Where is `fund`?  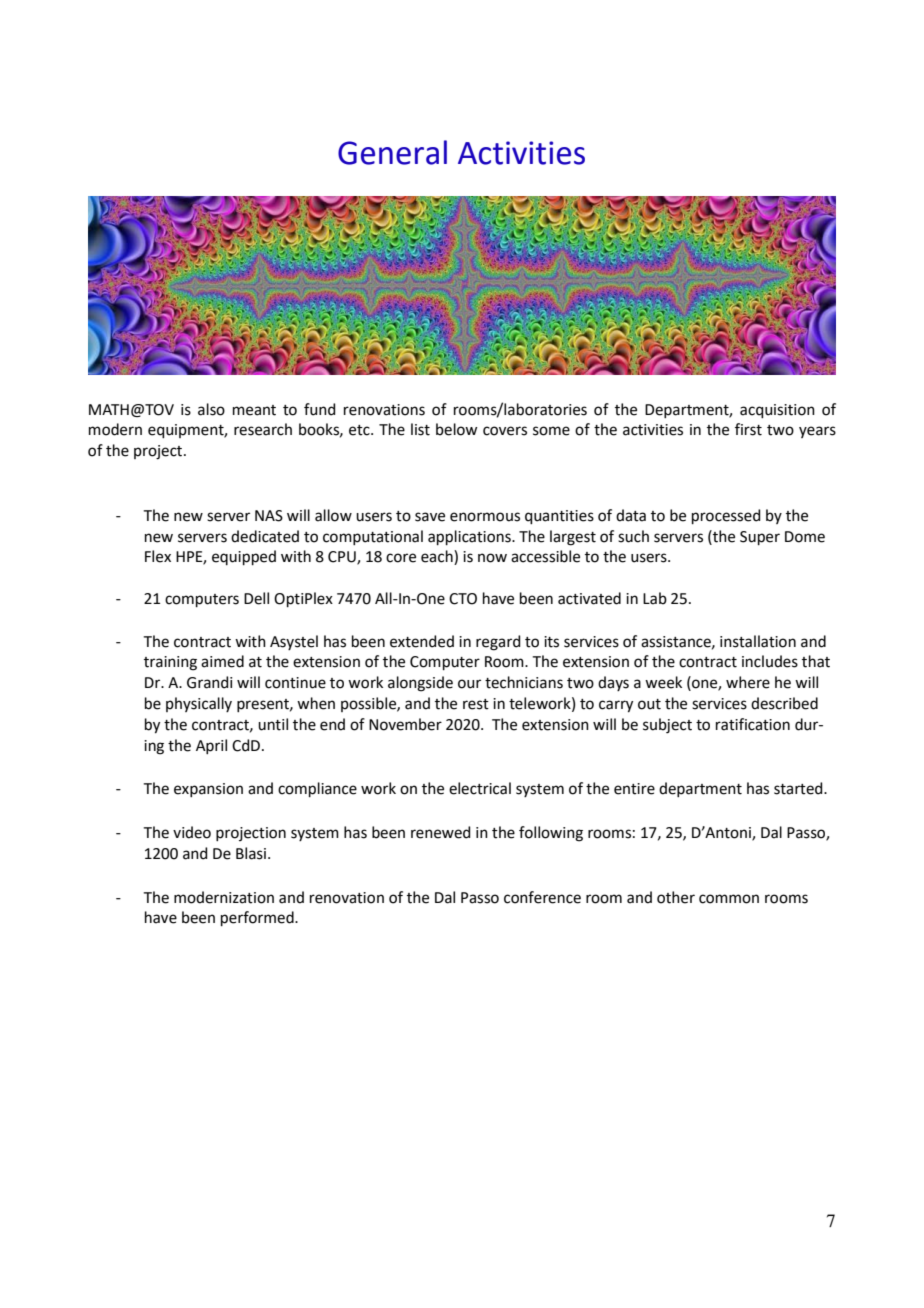
fund is located at coordinates (320, 409).
